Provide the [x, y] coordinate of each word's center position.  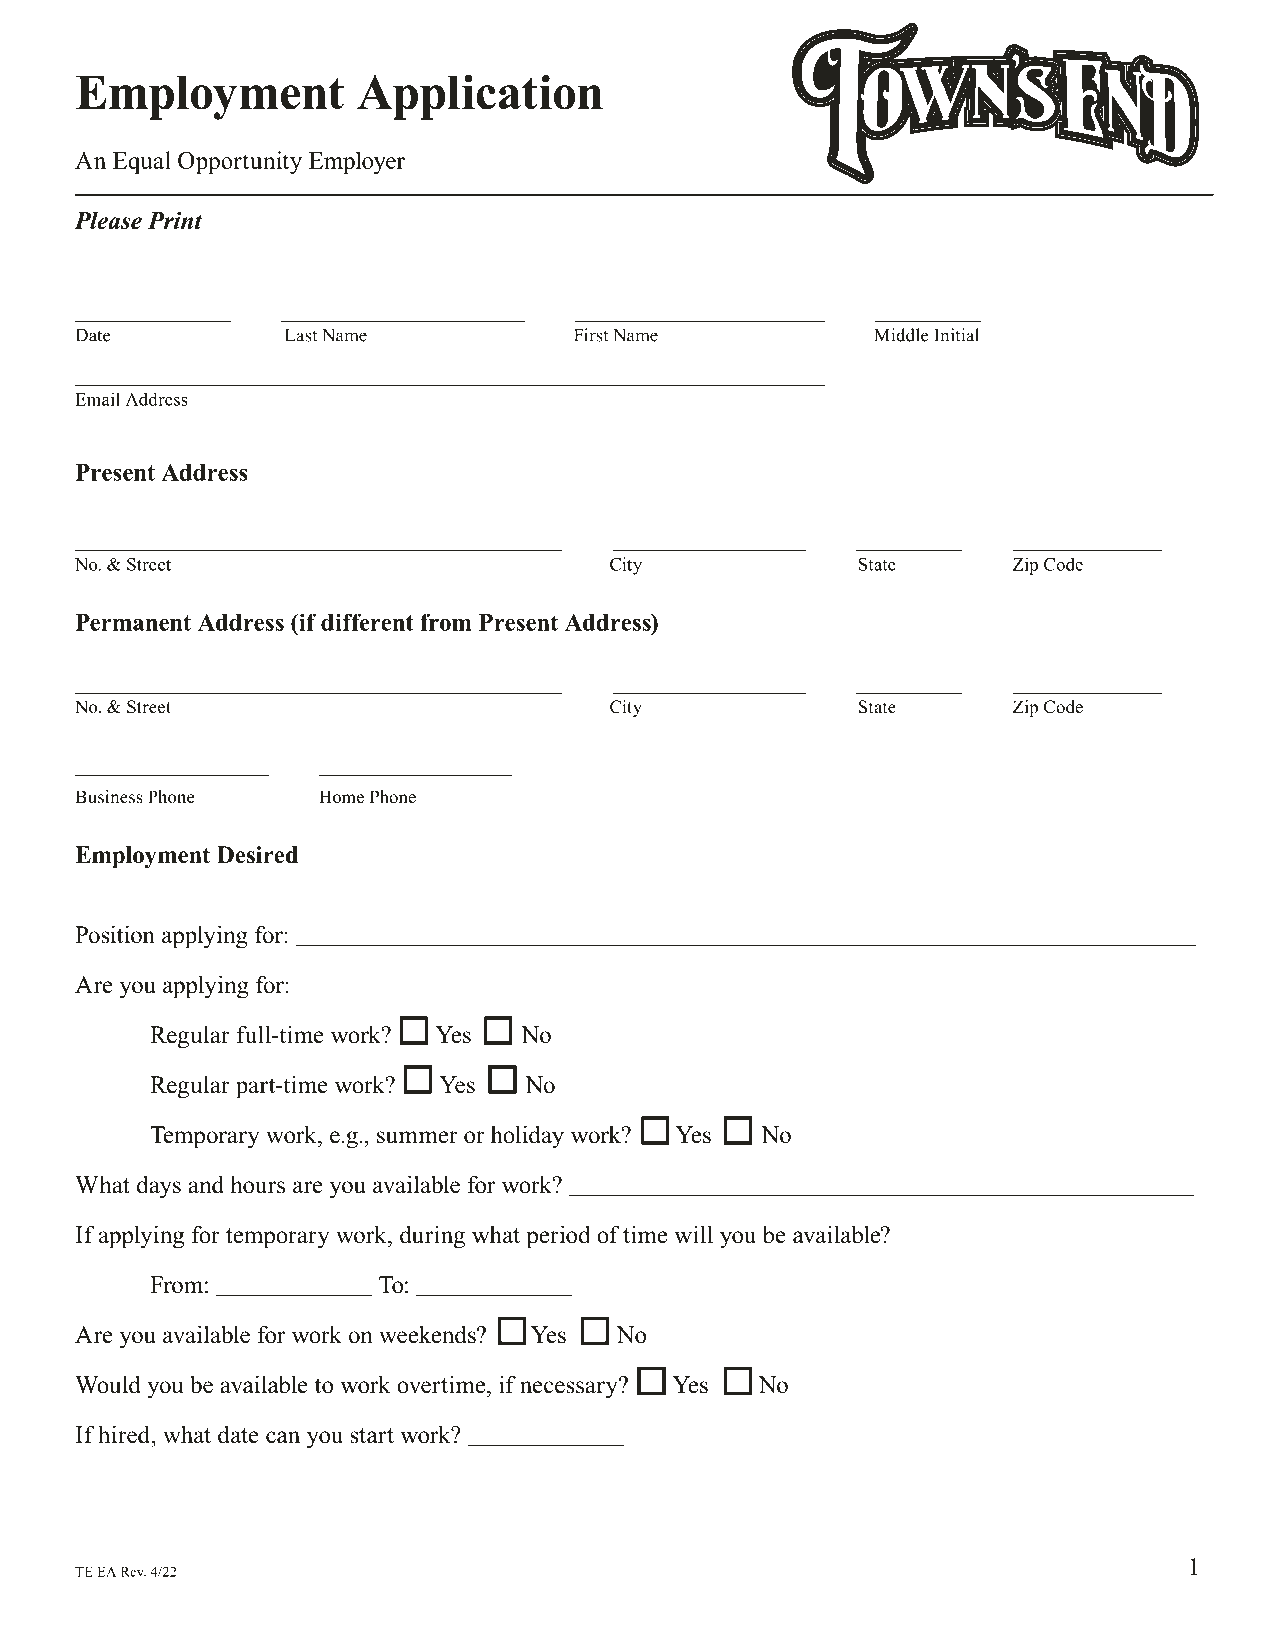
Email [97, 399]
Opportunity [240, 162]
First [591, 335]
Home [341, 797]
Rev [133, 1572]
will [693, 1234]
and [206, 1184]
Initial [956, 335]
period [558, 1237]
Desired [257, 855]
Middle [901, 335]
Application [480, 97]
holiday [527, 1137]
